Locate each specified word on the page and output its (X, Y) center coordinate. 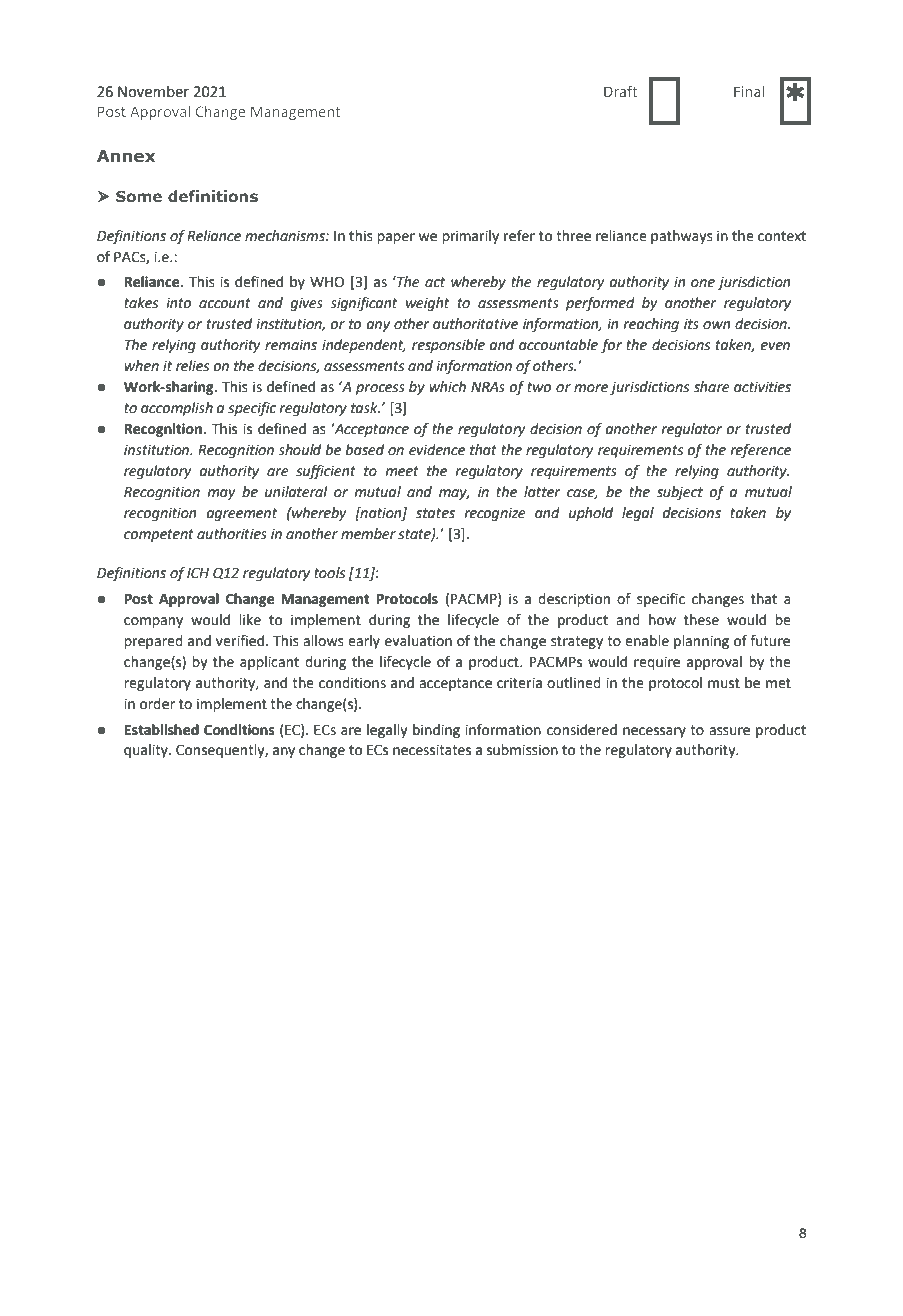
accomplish (177, 409)
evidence (437, 450)
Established (161, 730)
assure (729, 731)
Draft (621, 91)
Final (749, 91)
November (153, 91)
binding (436, 731)
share (712, 387)
